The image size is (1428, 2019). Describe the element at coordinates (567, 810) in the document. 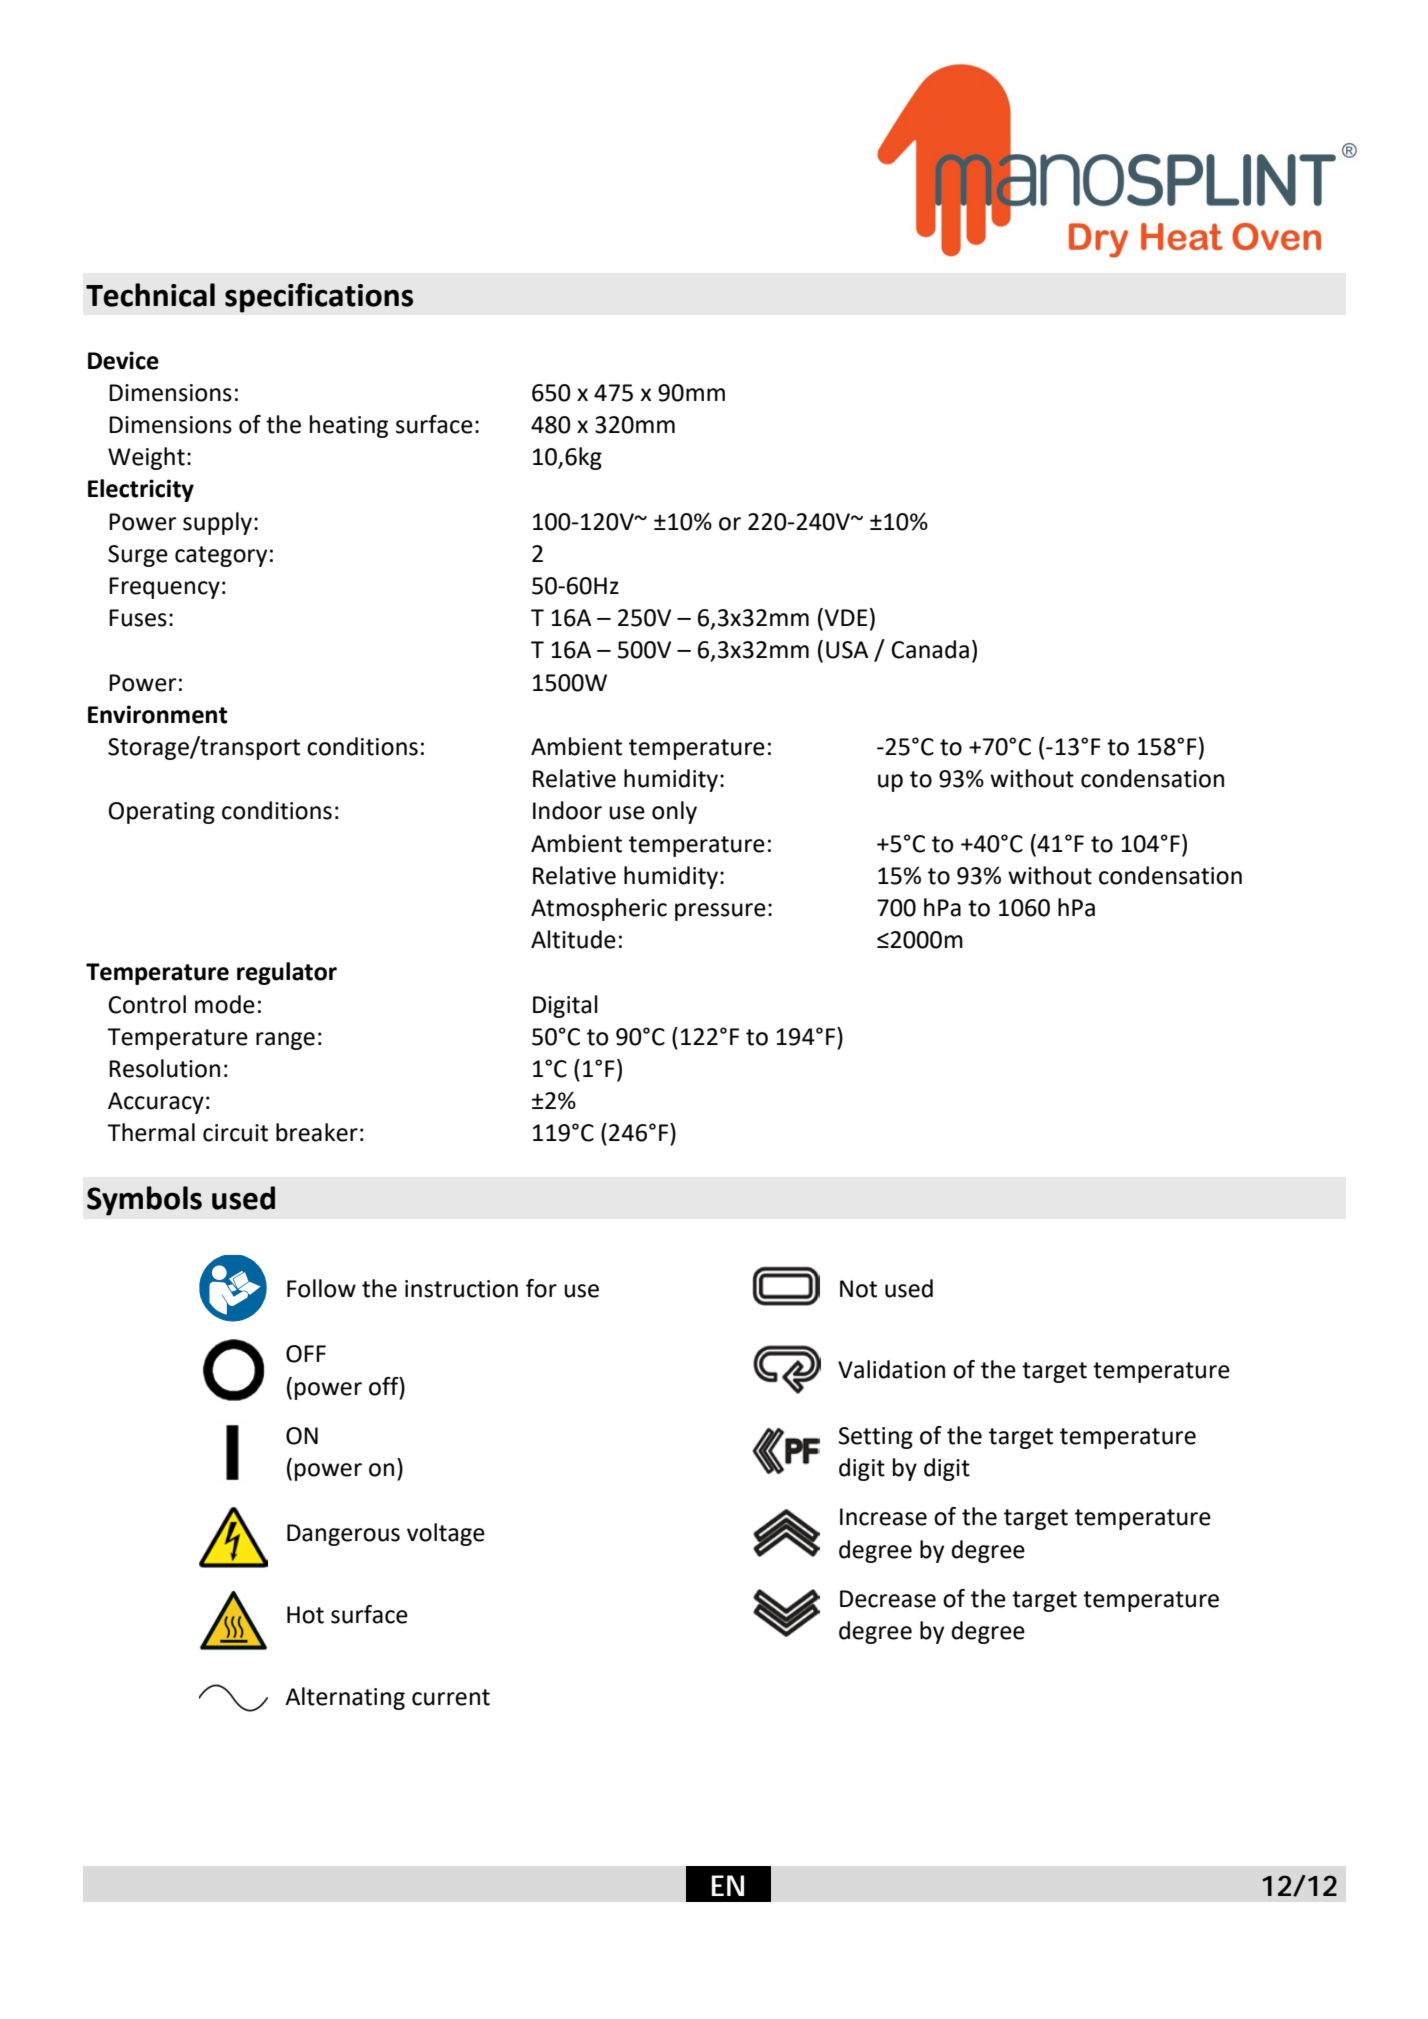

I see `Indoor` at that location.
